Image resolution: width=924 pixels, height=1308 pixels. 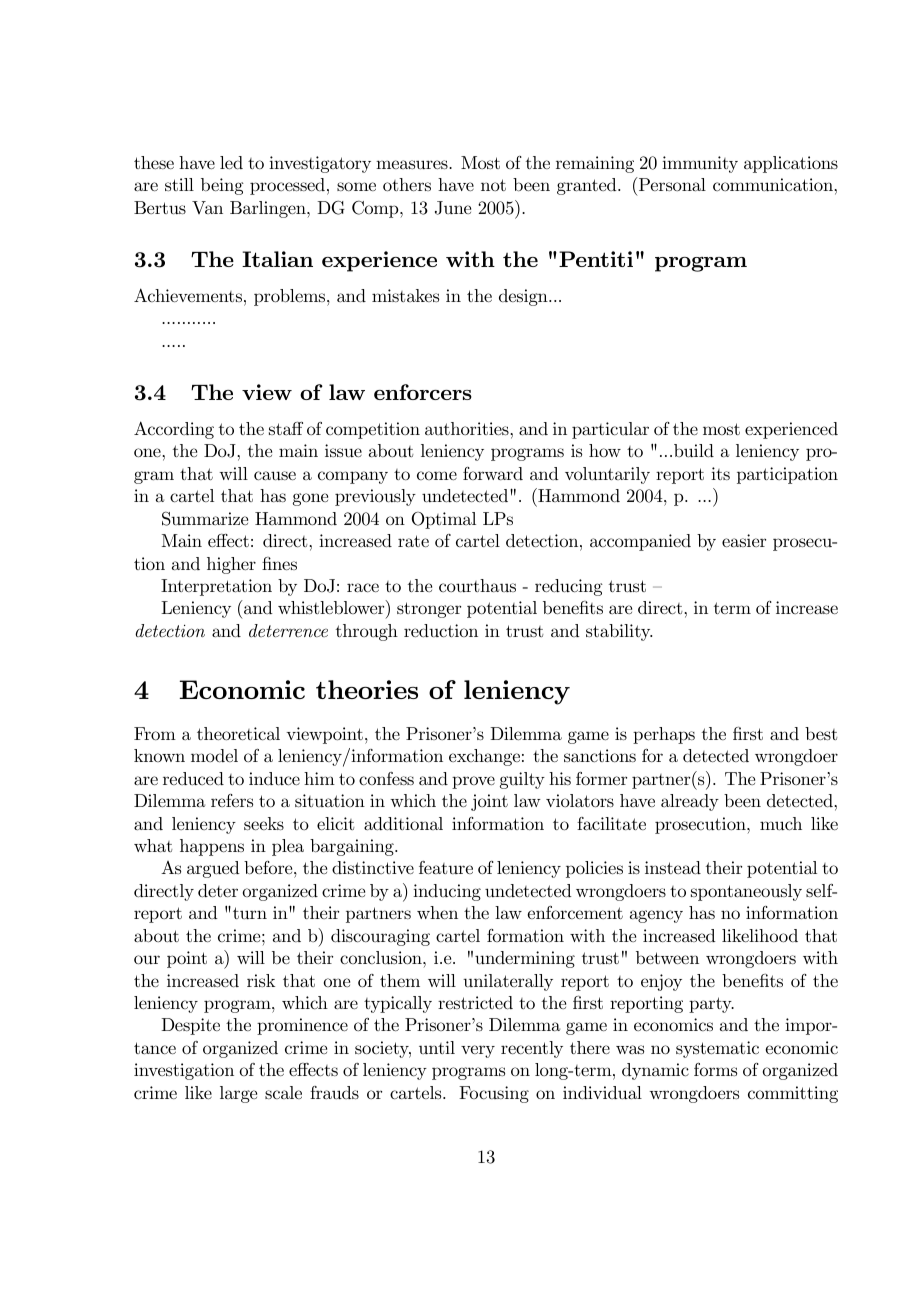 I want to click on According, so click(x=174, y=430).
